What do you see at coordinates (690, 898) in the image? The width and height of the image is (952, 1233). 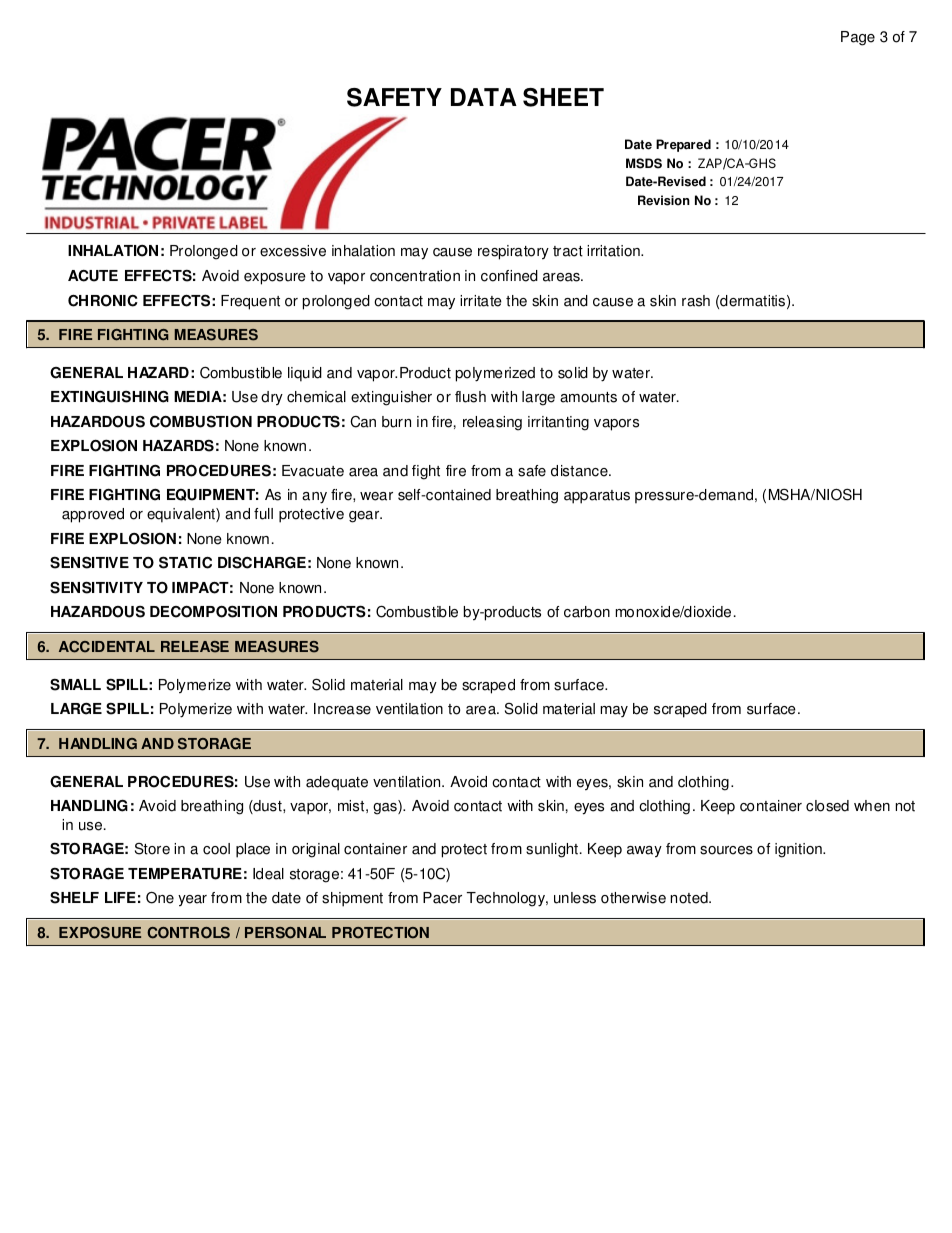 I see `noted` at bounding box center [690, 898].
